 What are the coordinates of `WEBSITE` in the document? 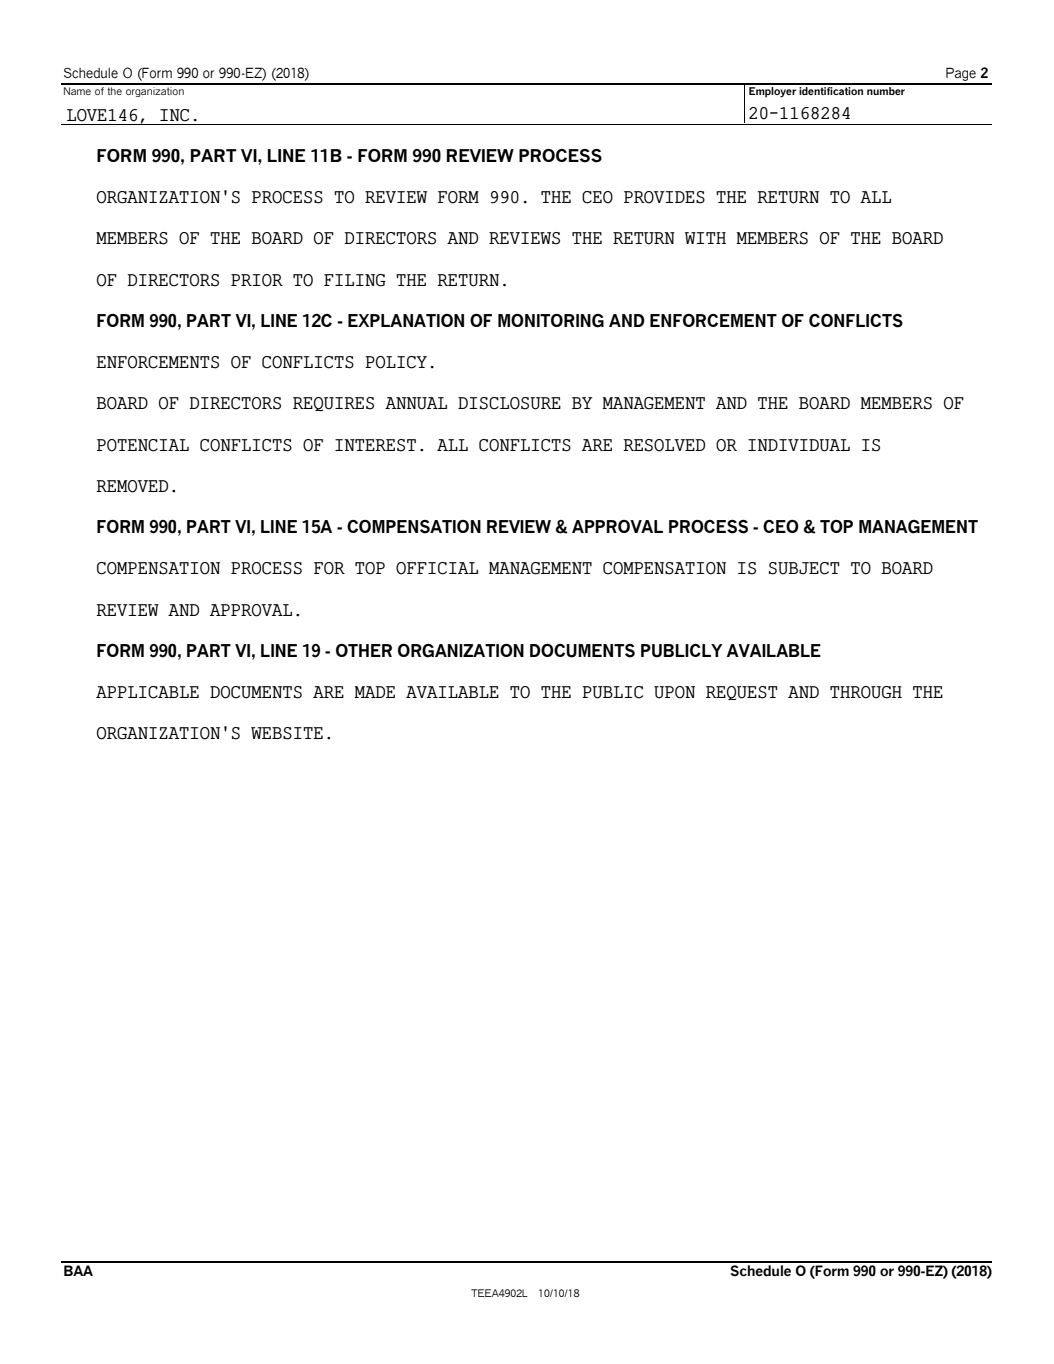 It's located at (287, 733).
